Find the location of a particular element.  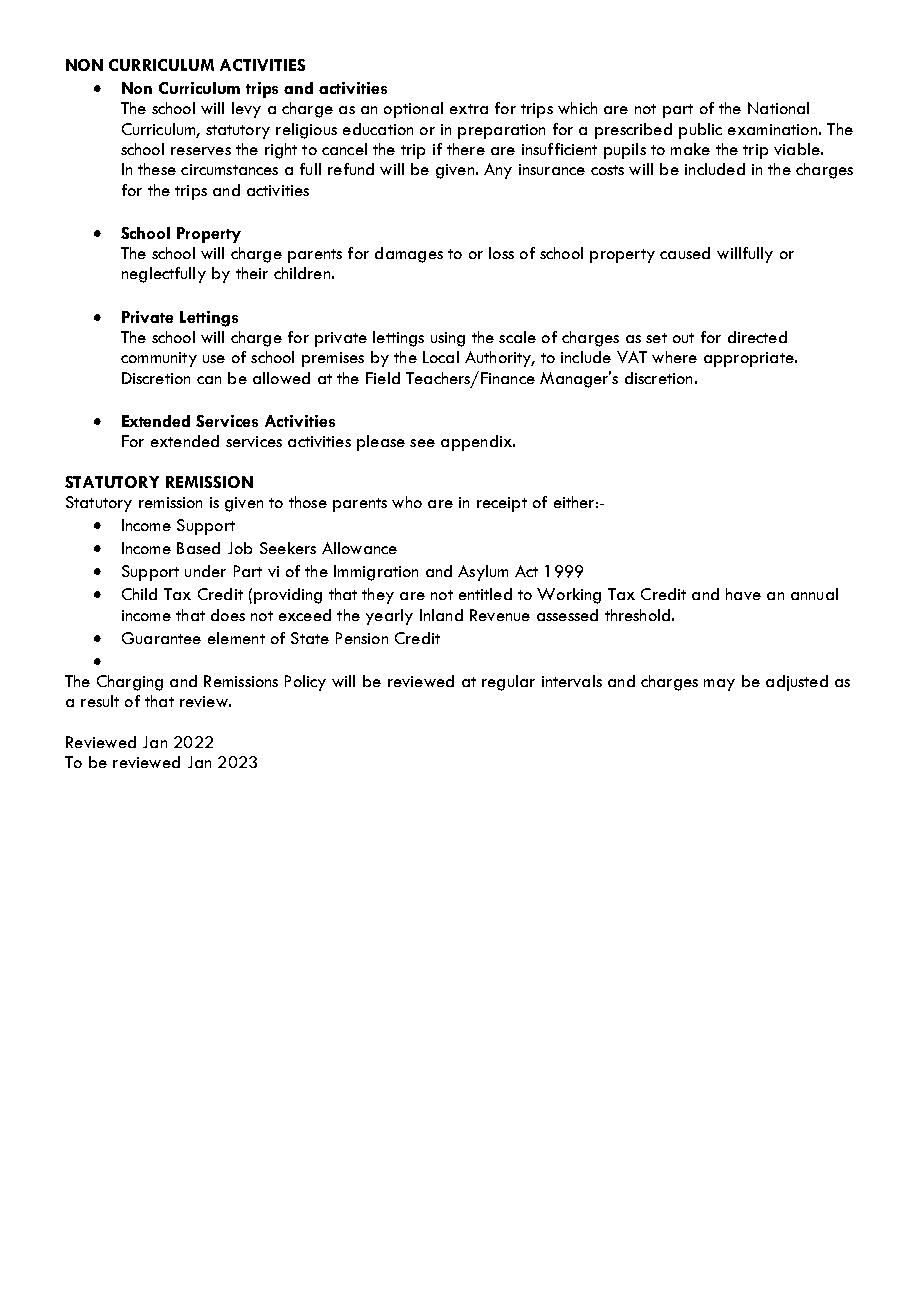

regular is located at coordinates (508, 683).
